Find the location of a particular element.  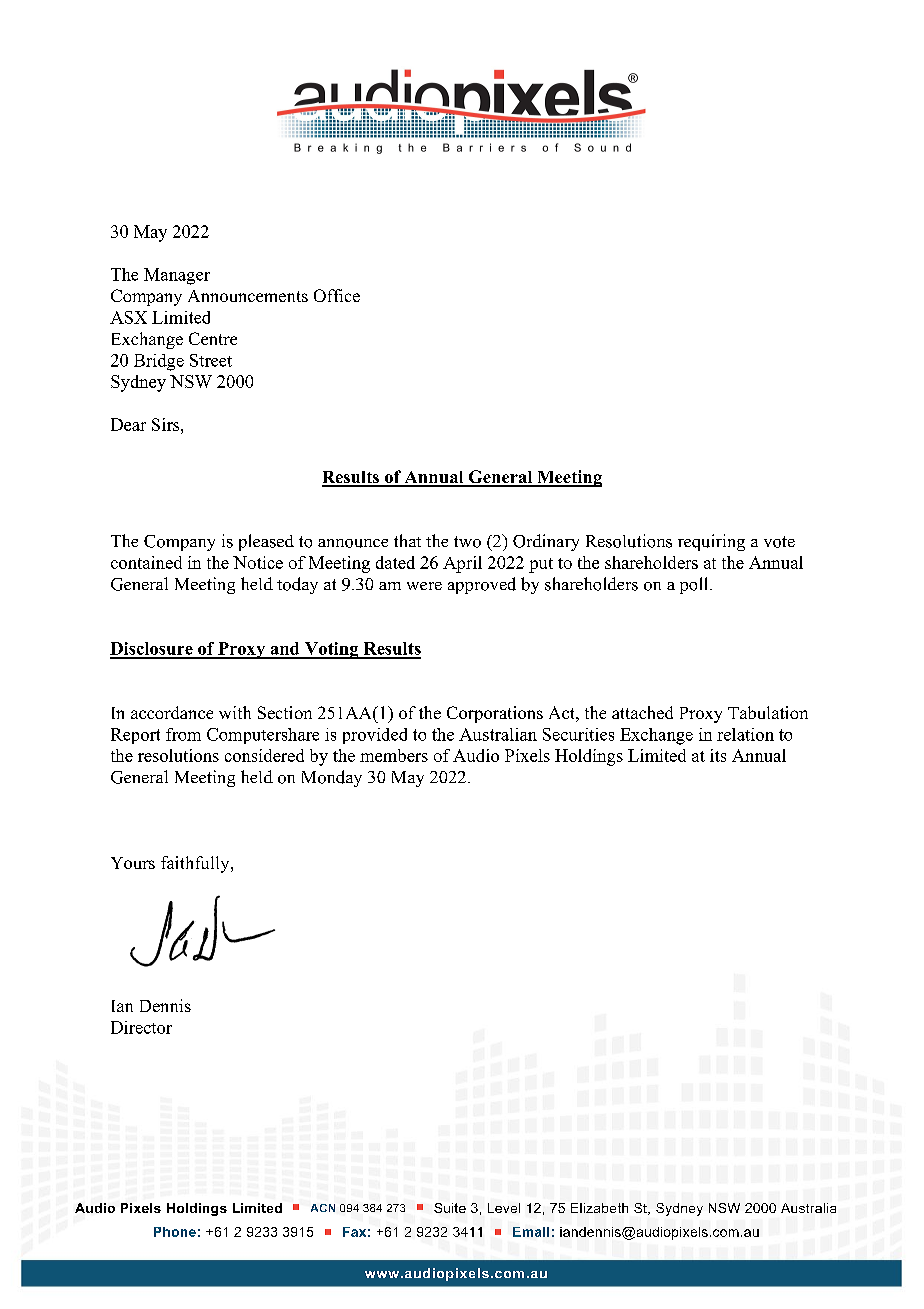

Phone is located at coordinates (175, 1232).
